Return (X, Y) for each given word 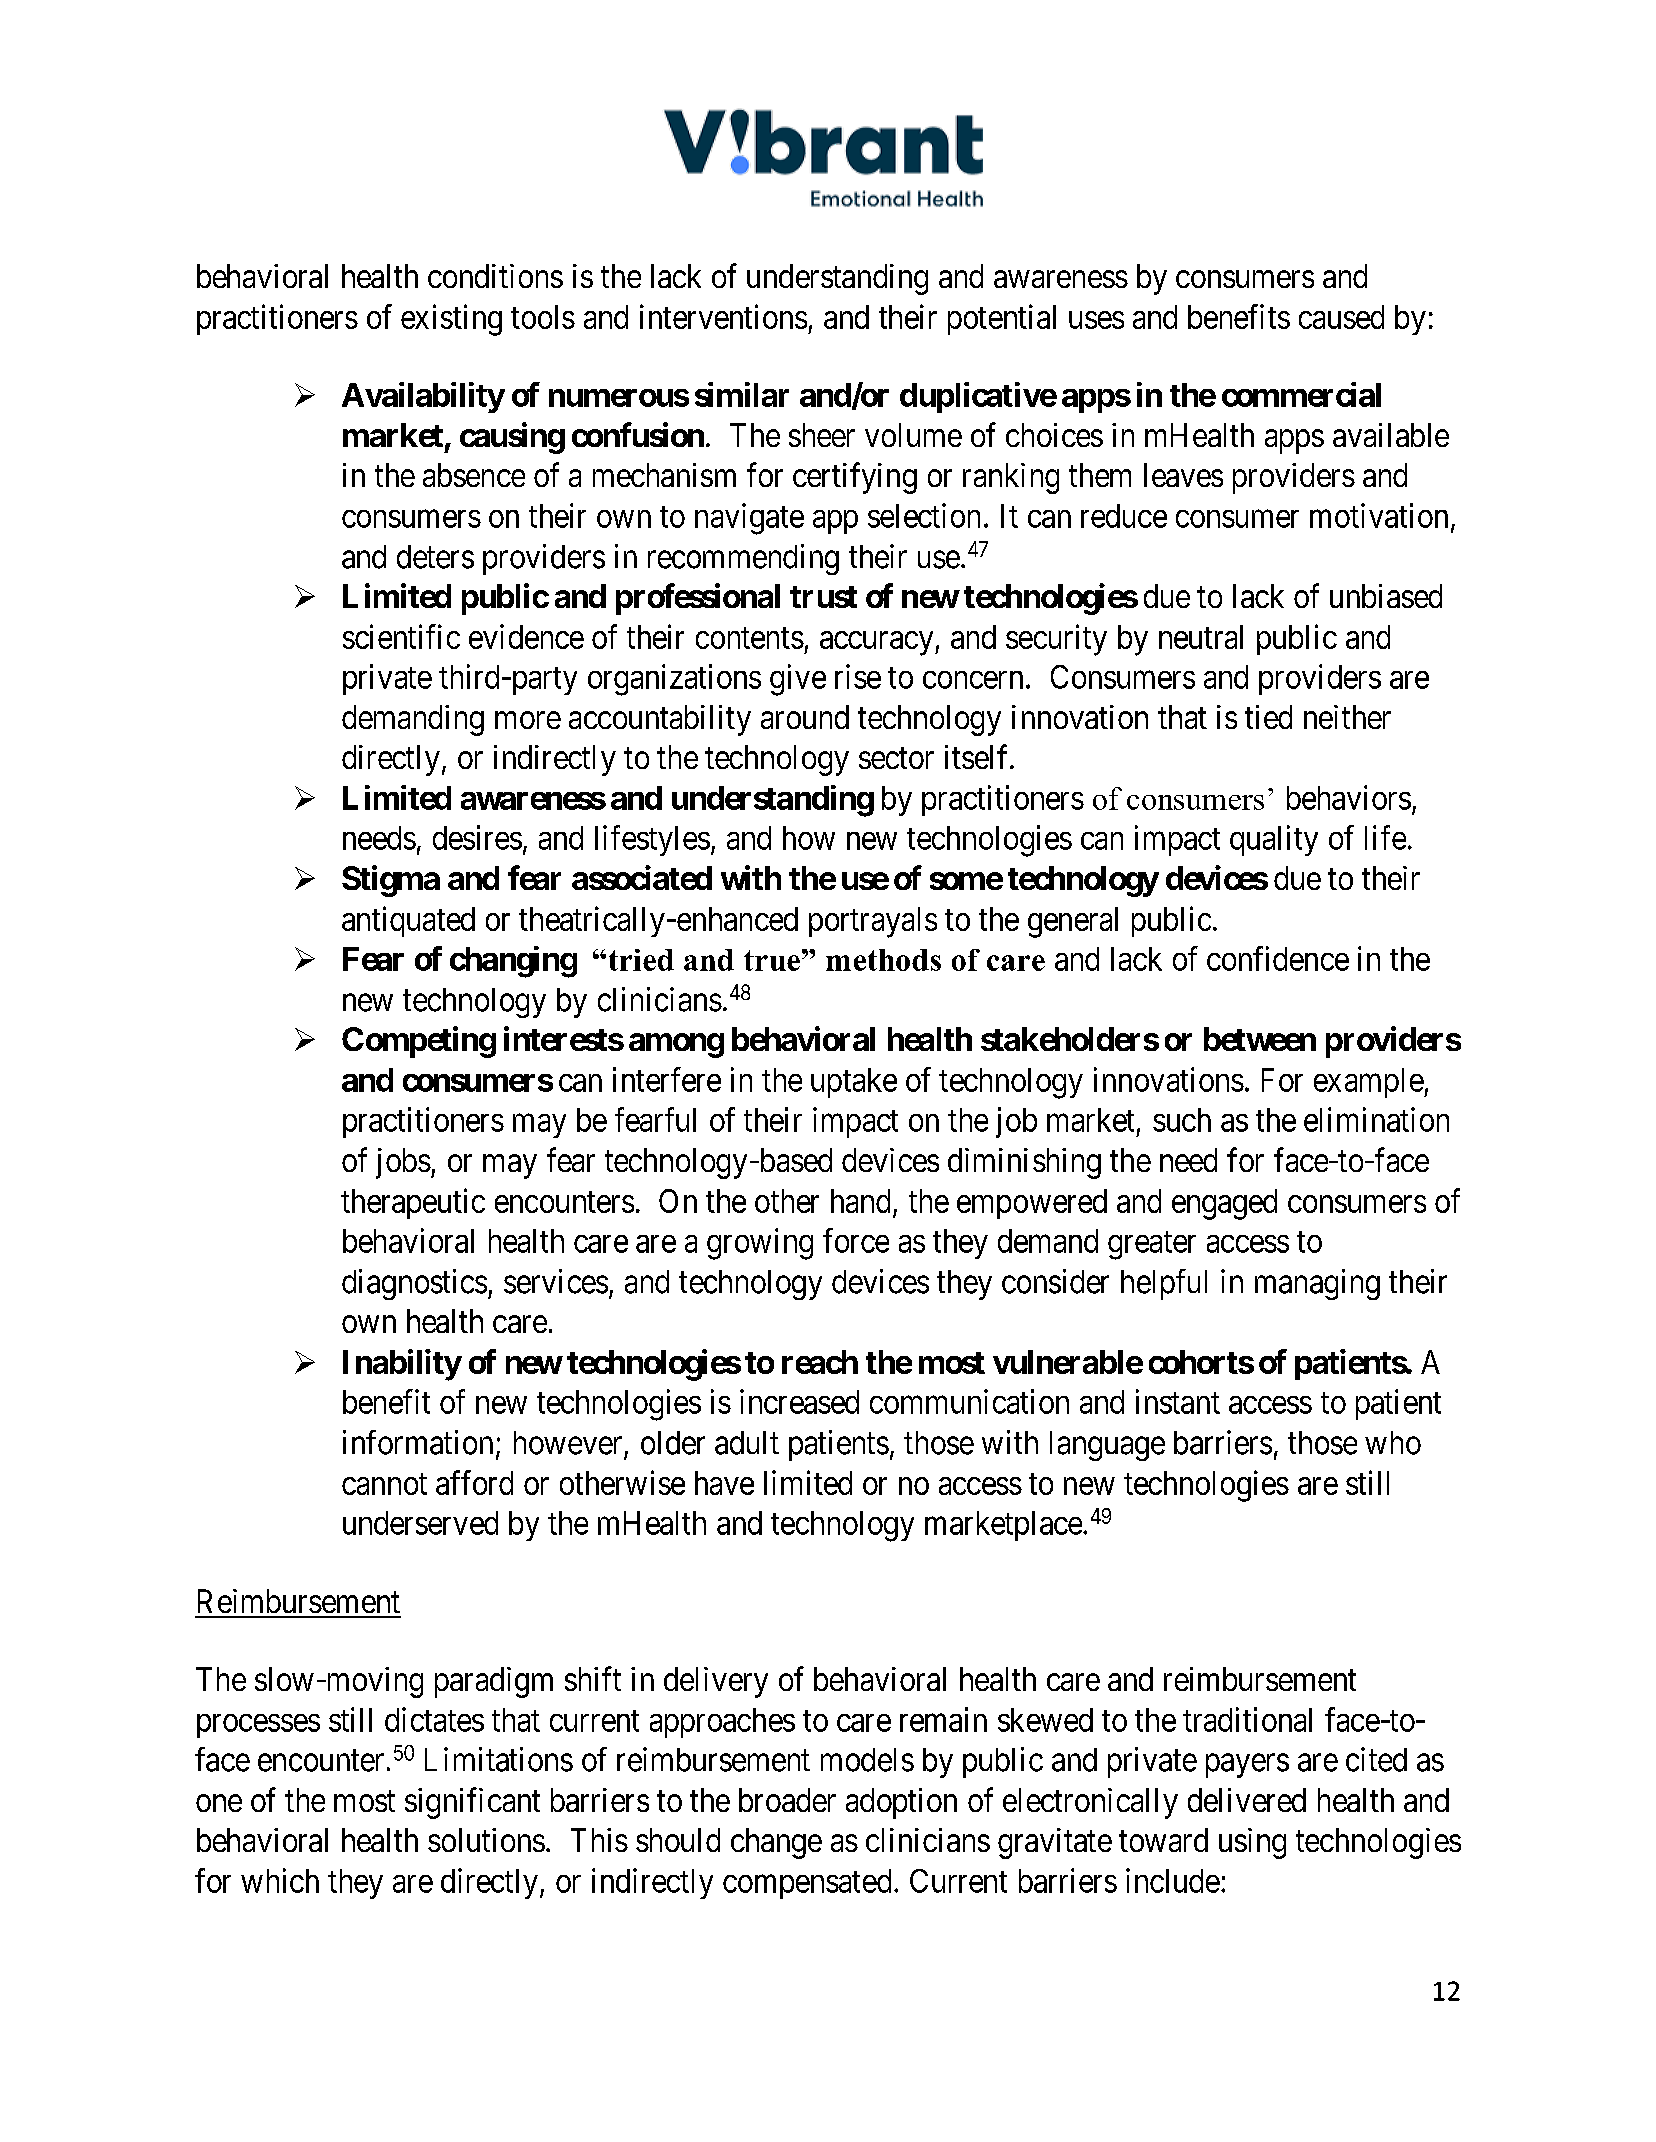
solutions (486, 1840)
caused (1341, 317)
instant (1178, 1401)
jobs (403, 1163)
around (805, 717)
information (418, 1442)
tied (1268, 717)
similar (742, 394)
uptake (854, 1083)
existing (451, 320)
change (776, 1843)
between (1260, 1039)
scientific (401, 636)
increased (799, 1401)
